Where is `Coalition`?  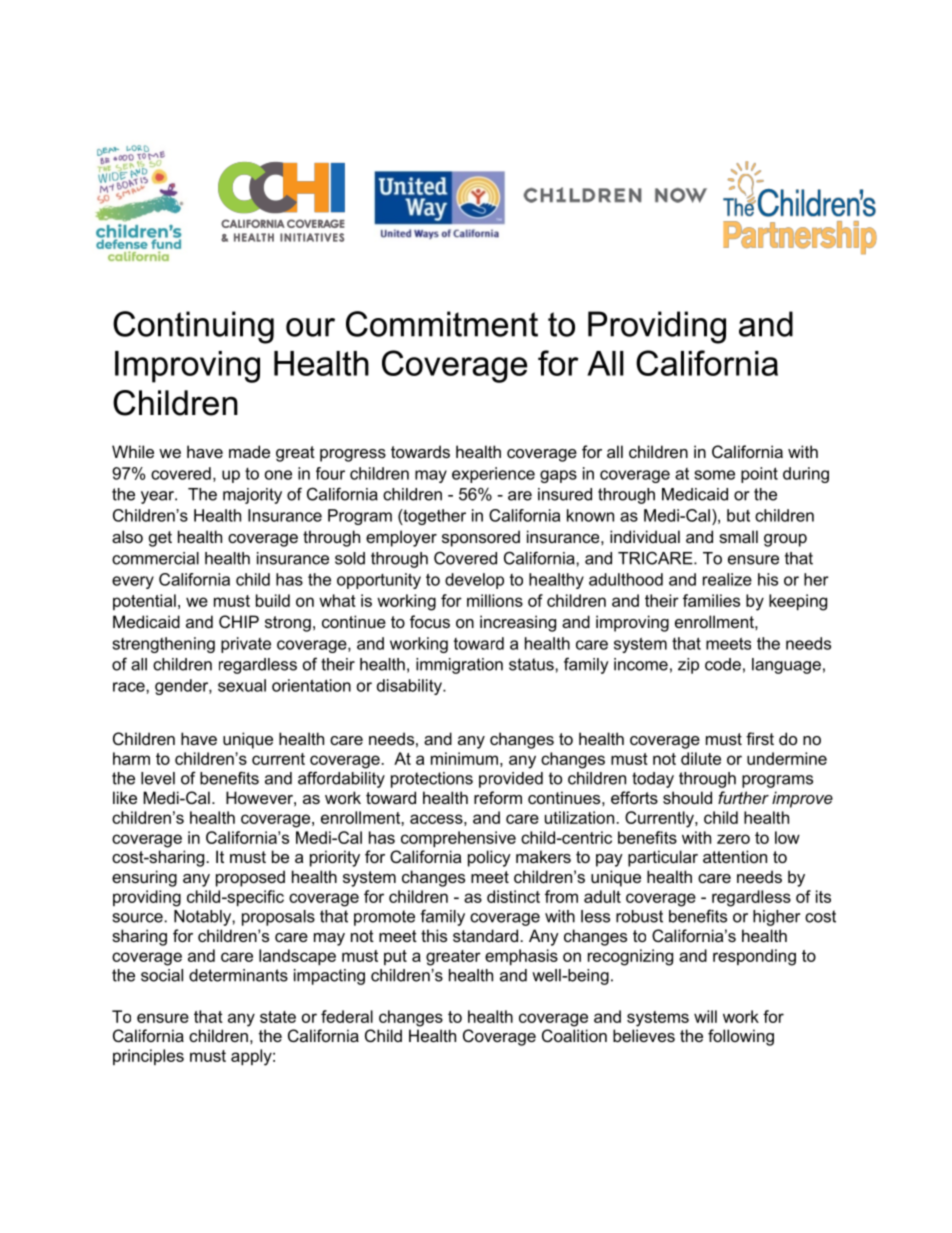 Coalition is located at coordinates (574, 1035).
